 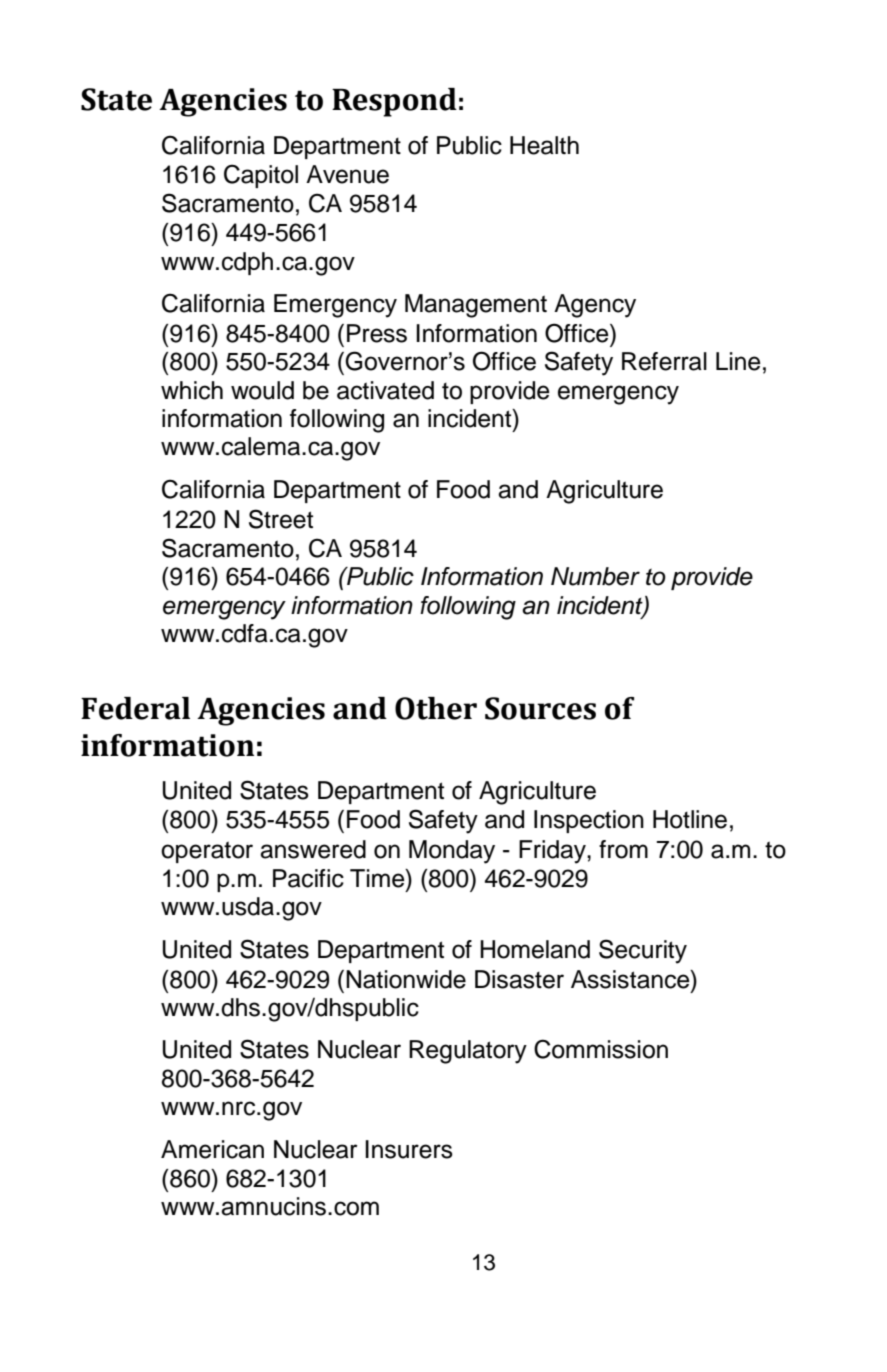 I want to click on Inspection, so click(x=589, y=821).
